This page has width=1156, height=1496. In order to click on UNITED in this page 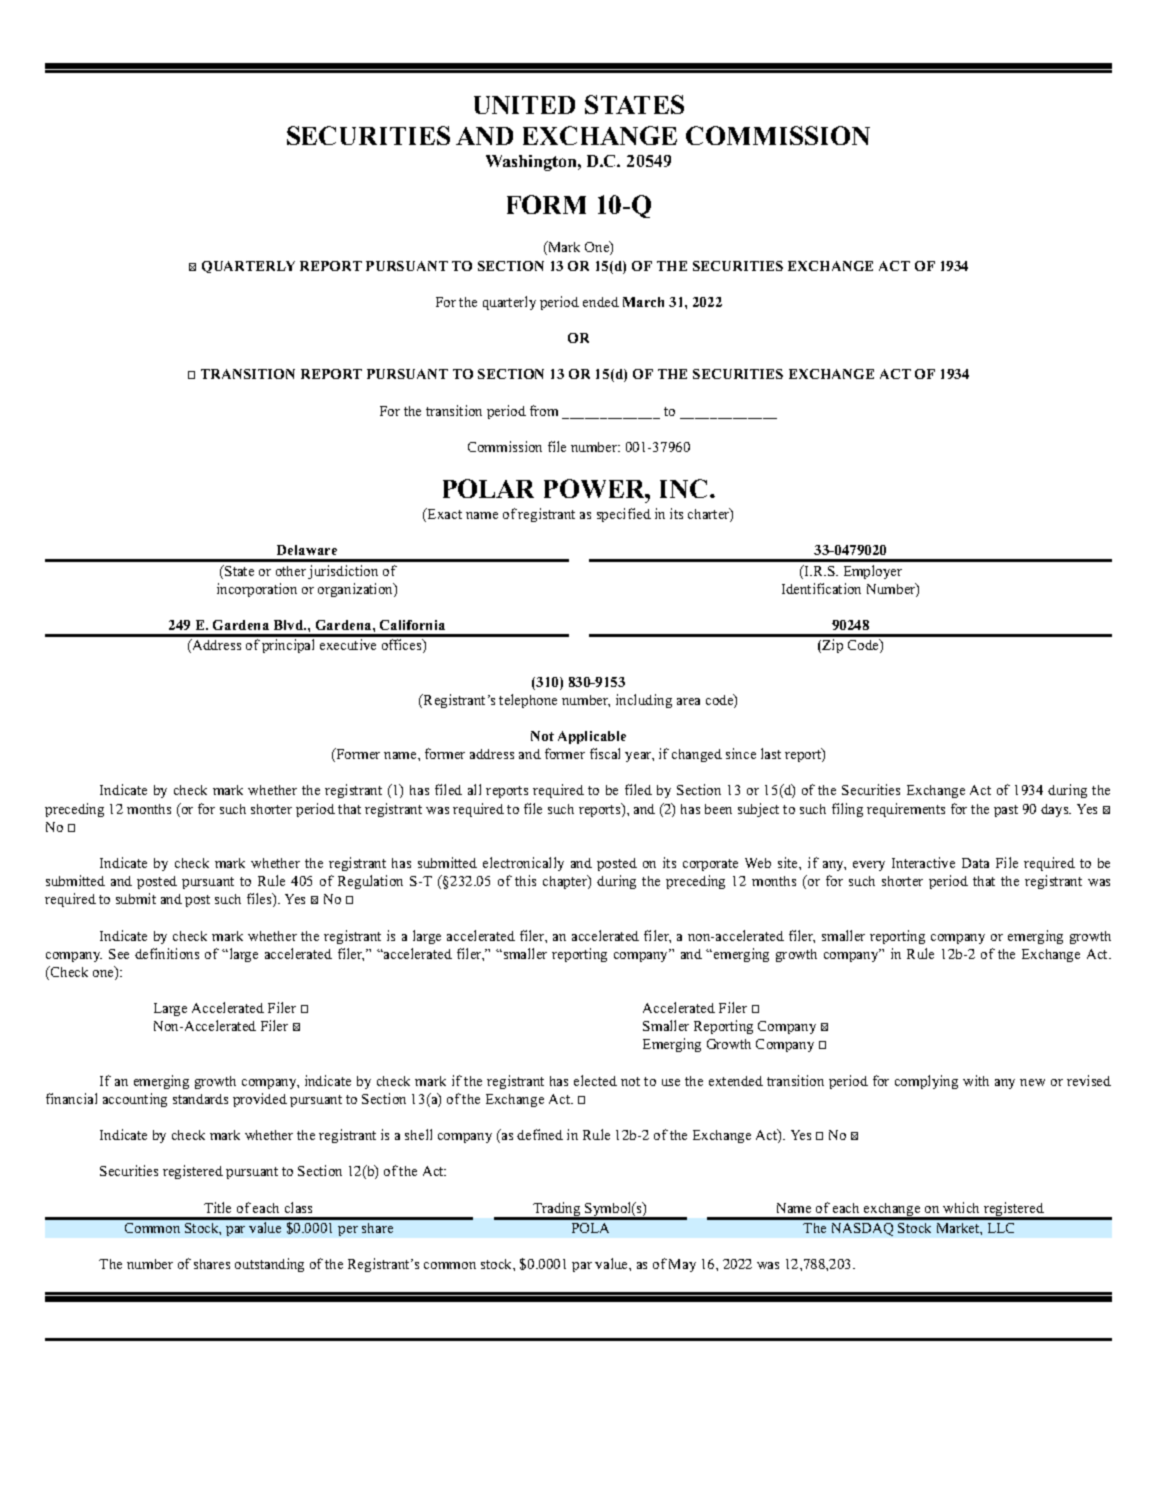, I will do `click(524, 105)`.
